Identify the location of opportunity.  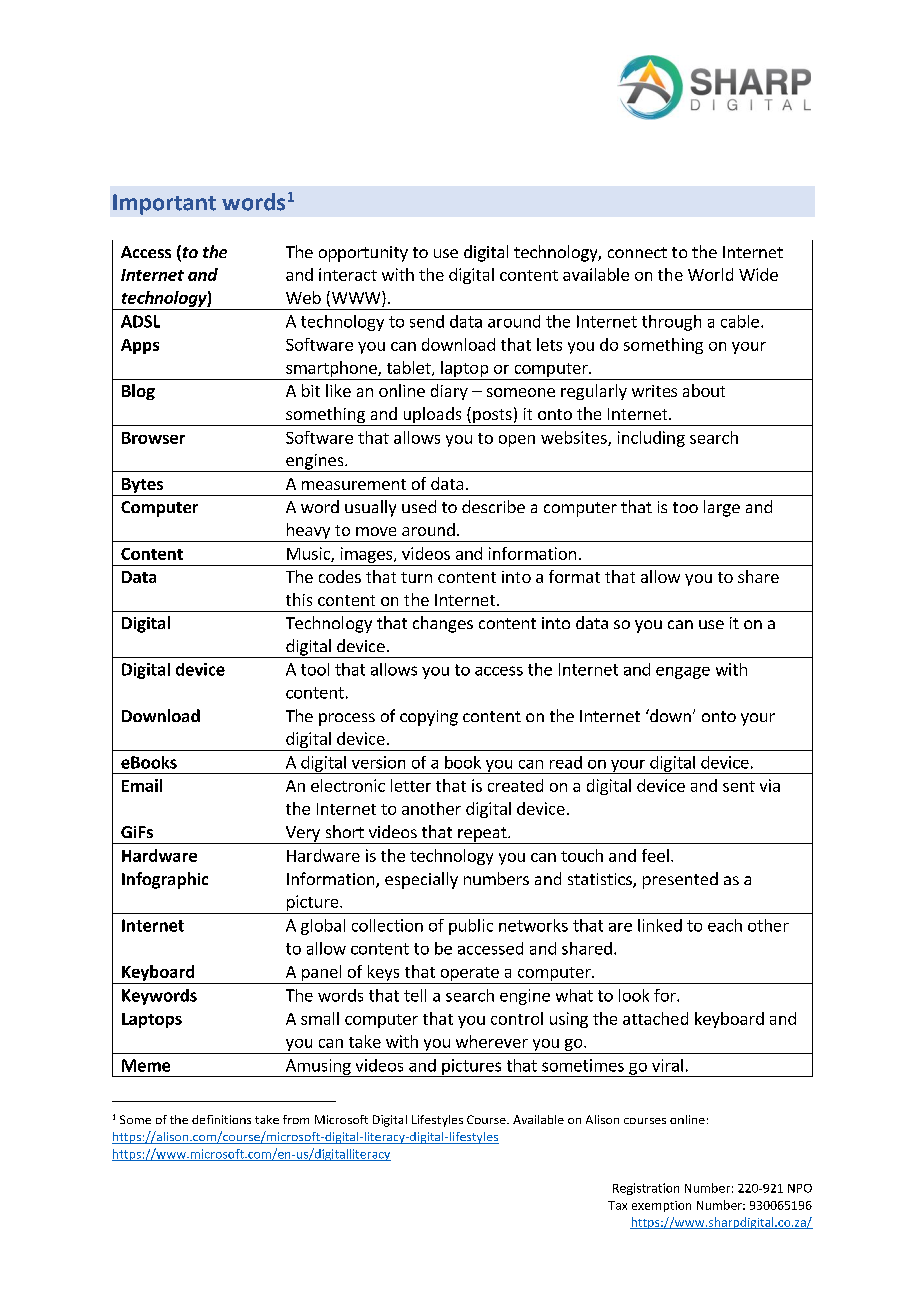
(363, 254).
